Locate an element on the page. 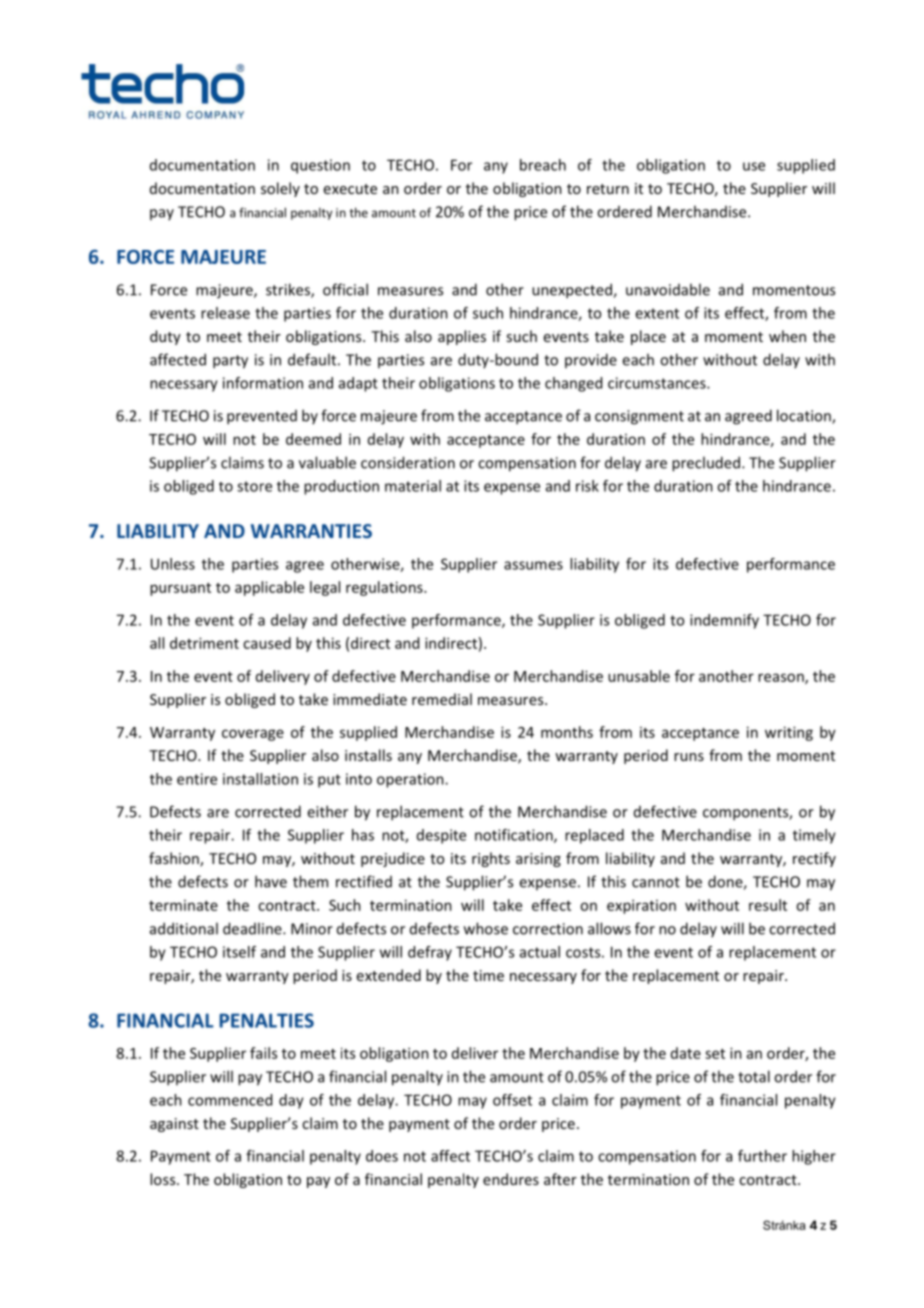  commenced is located at coordinates (230, 1100).
